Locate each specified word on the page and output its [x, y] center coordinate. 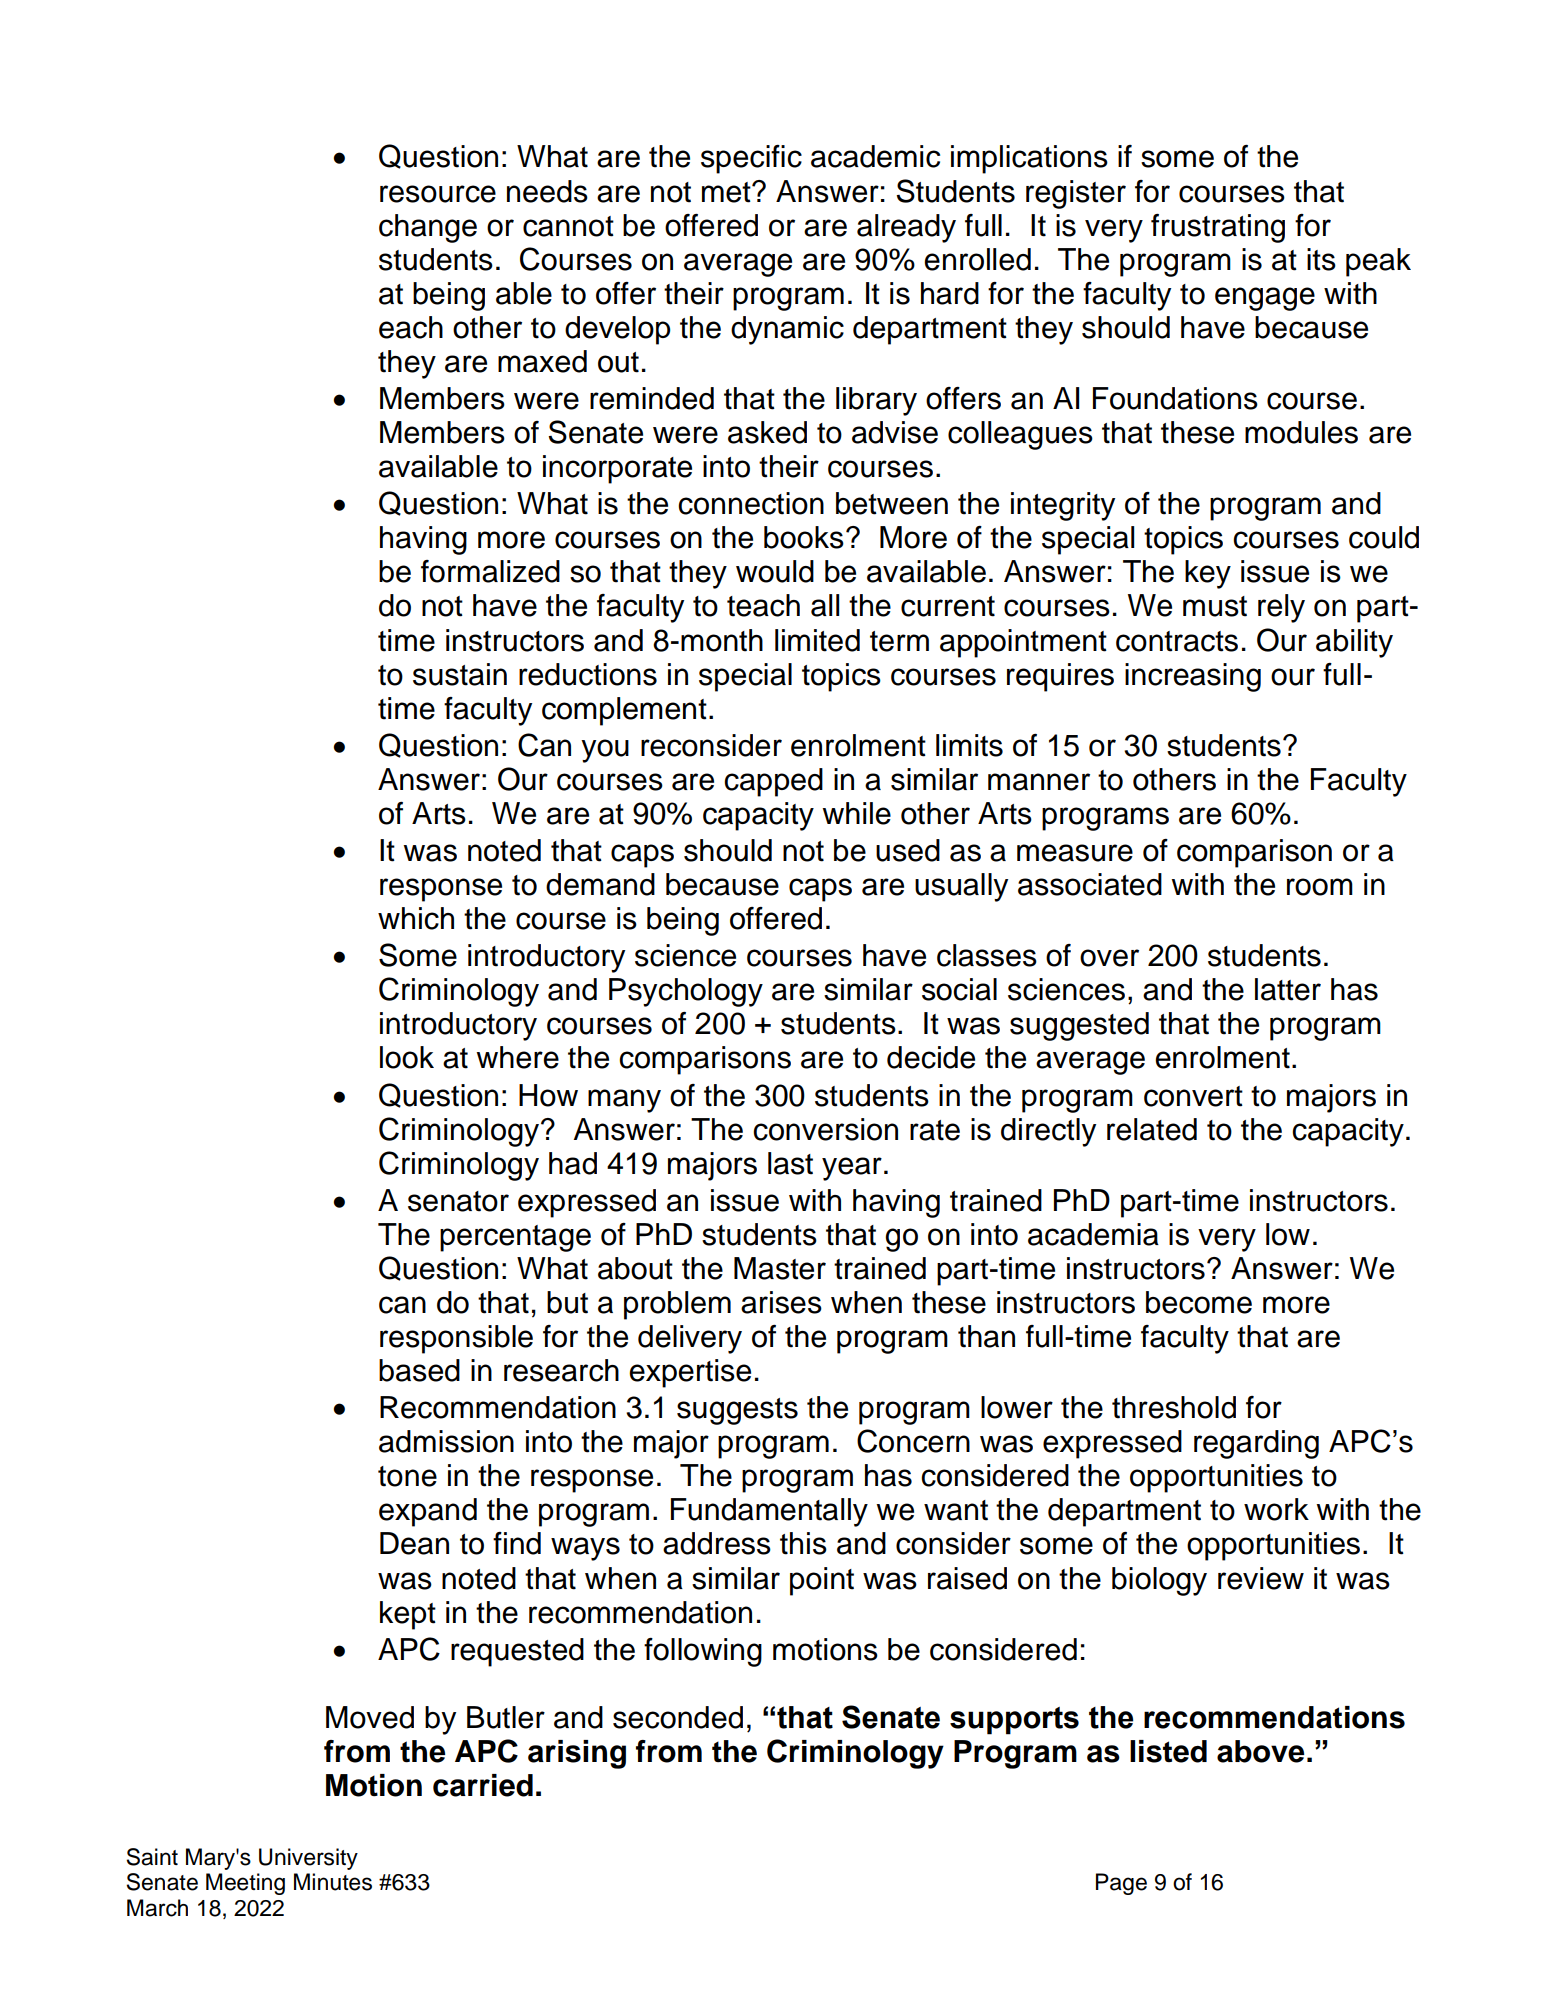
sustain [460, 674]
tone [407, 1476]
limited [817, 640]
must [1215, 606]
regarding [1256, 1444]
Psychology [686, 992]
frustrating [1218, 228]
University [308, 1859]
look [407, 1057]
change [428, 228]
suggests [737, 1411]
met [727, 192]
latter [1288, 989]
